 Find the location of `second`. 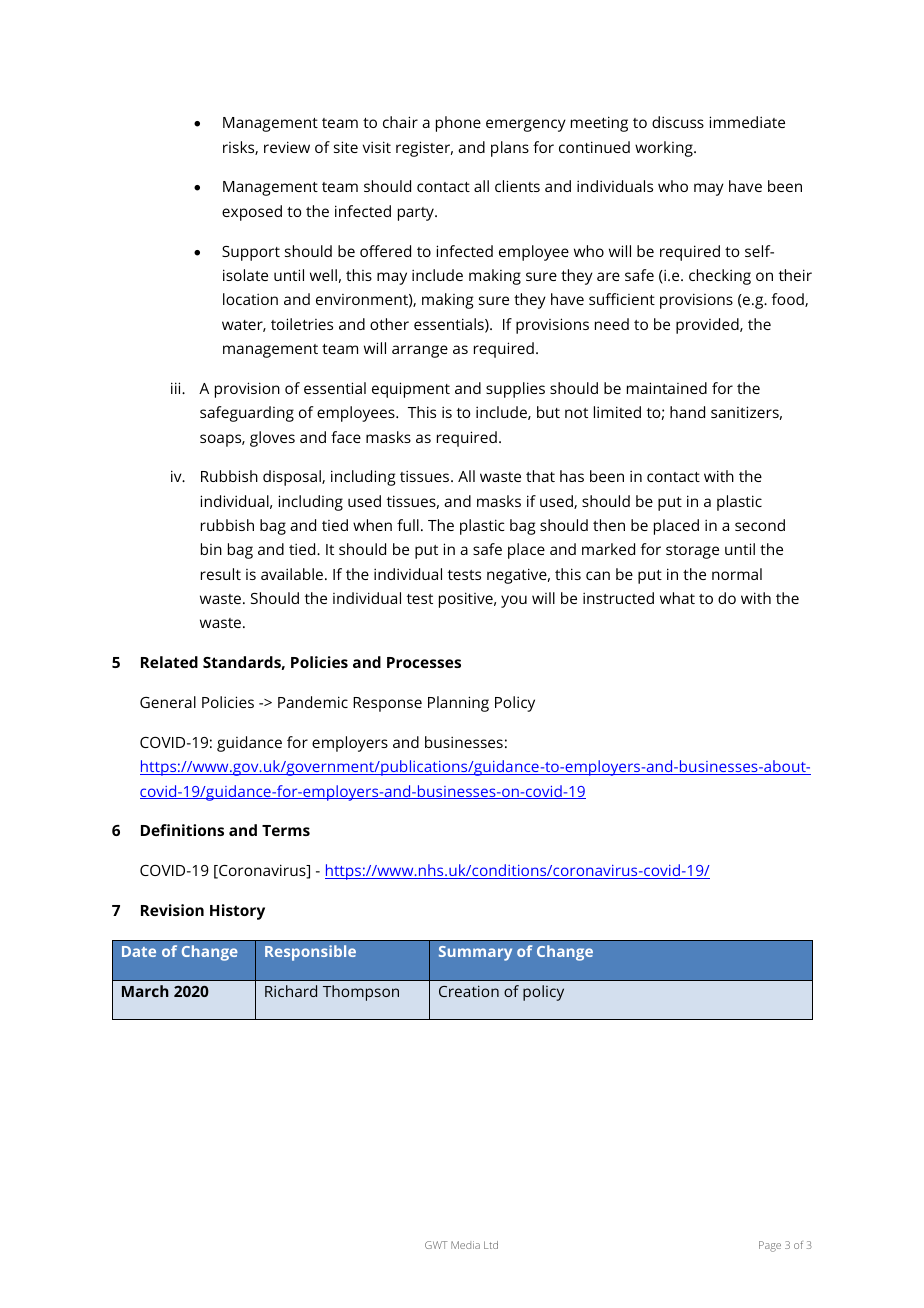

second is located at coordinates (760, 525).
